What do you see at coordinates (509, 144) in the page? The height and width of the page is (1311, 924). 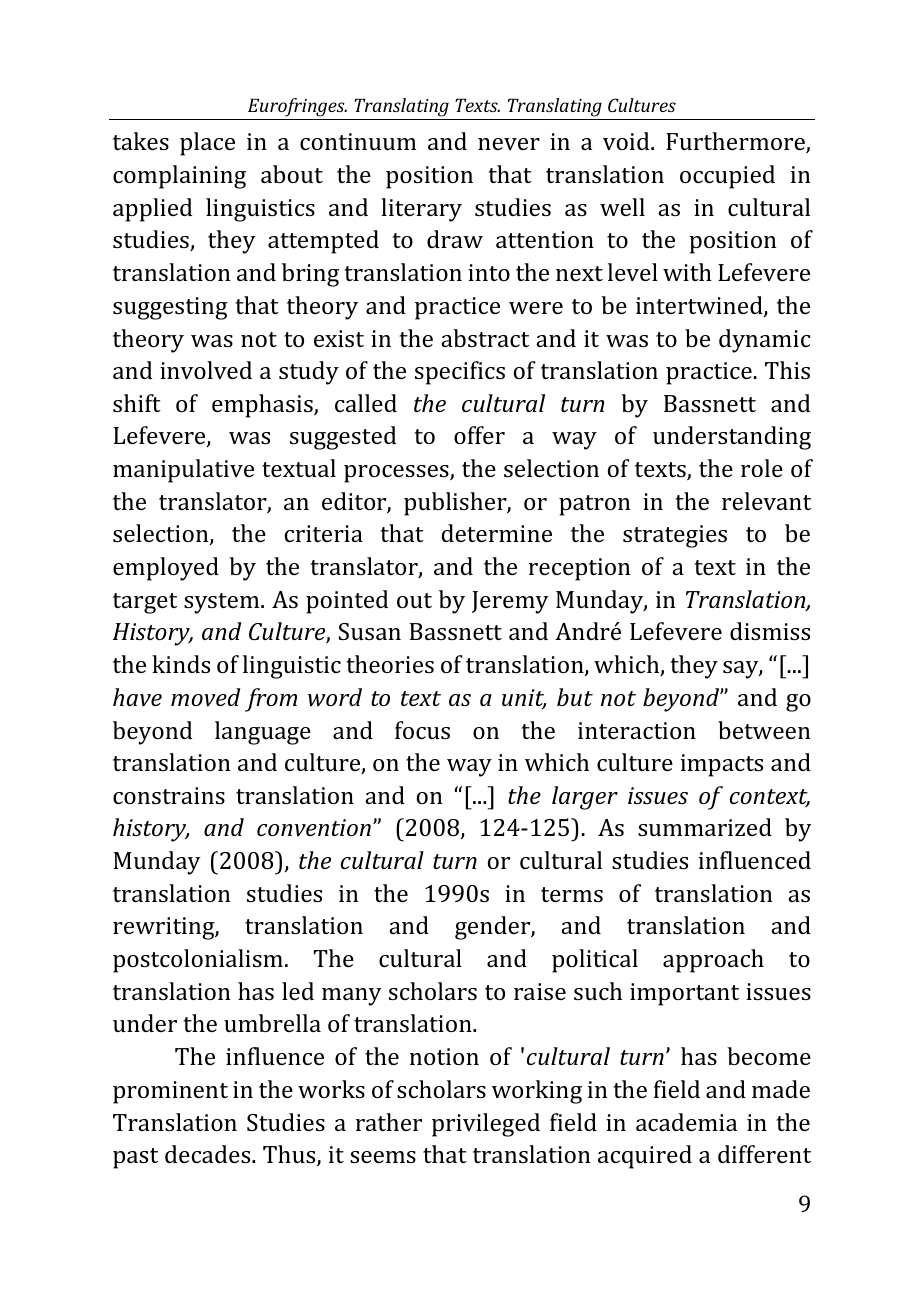 I see `never` at bounding box center [509, 144].
